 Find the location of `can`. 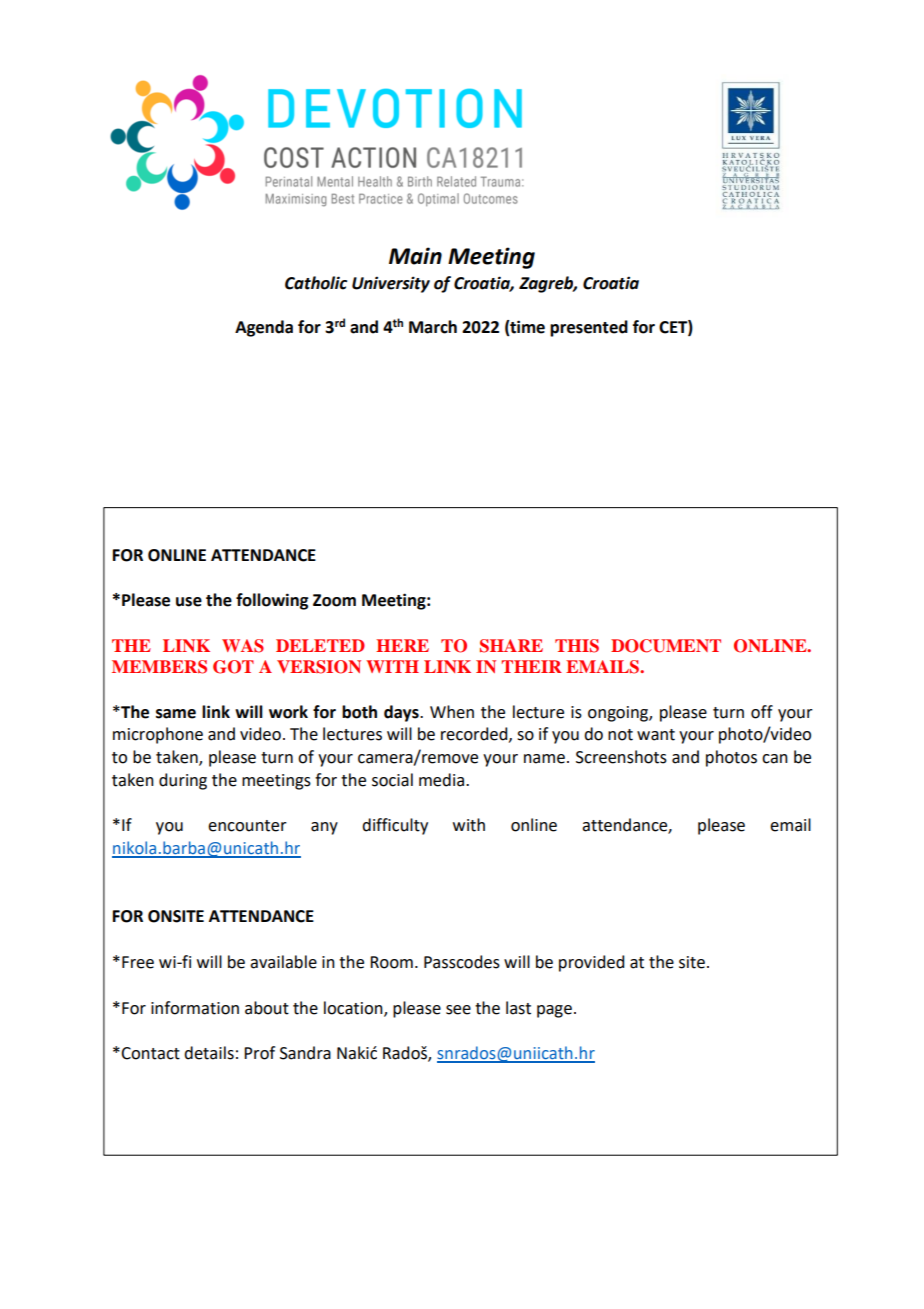

can is located at coordinates (775, 759).
